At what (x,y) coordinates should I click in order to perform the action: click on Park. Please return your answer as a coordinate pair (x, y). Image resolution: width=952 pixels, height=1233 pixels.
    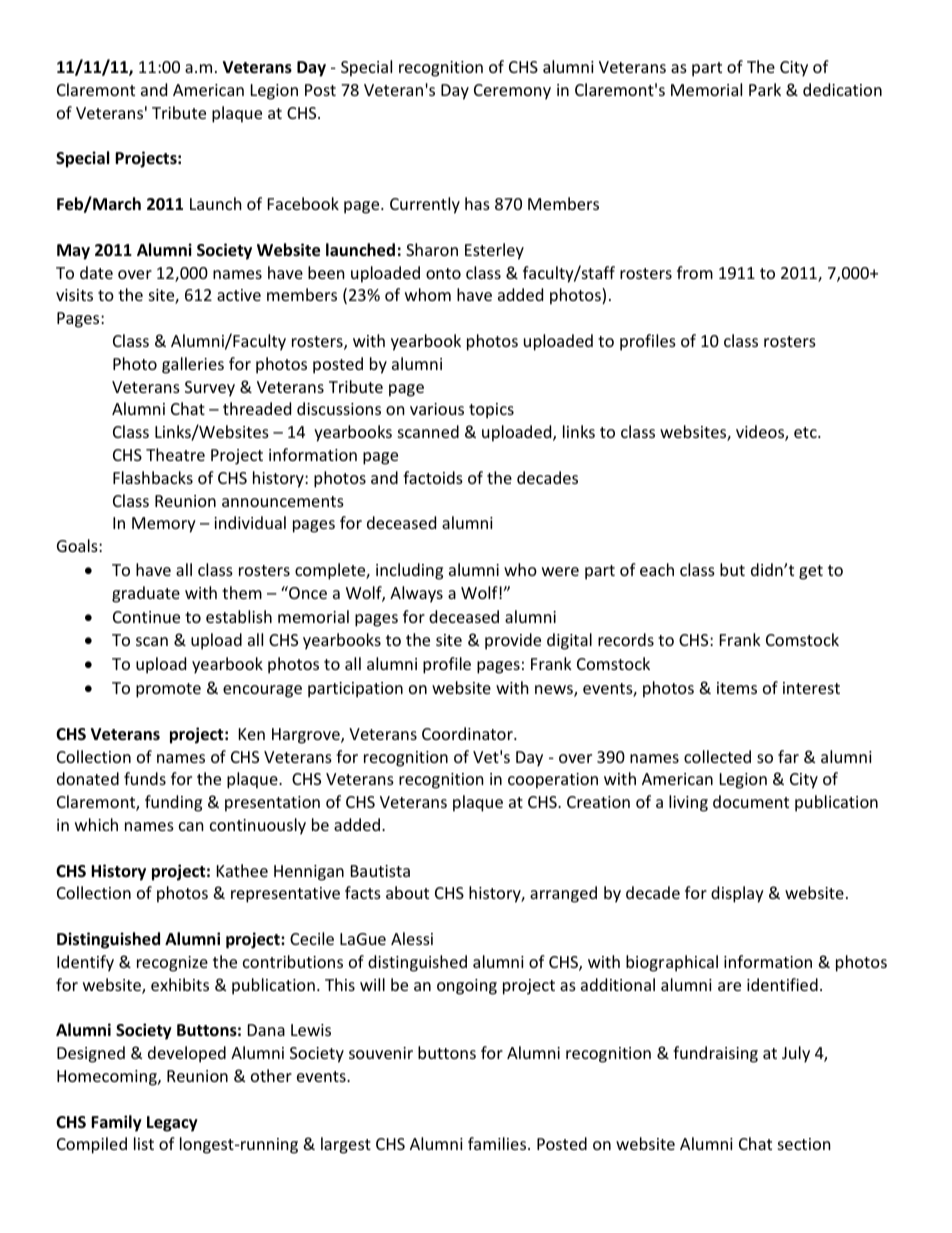
    Looking at the image, I should click on (765, 89).
